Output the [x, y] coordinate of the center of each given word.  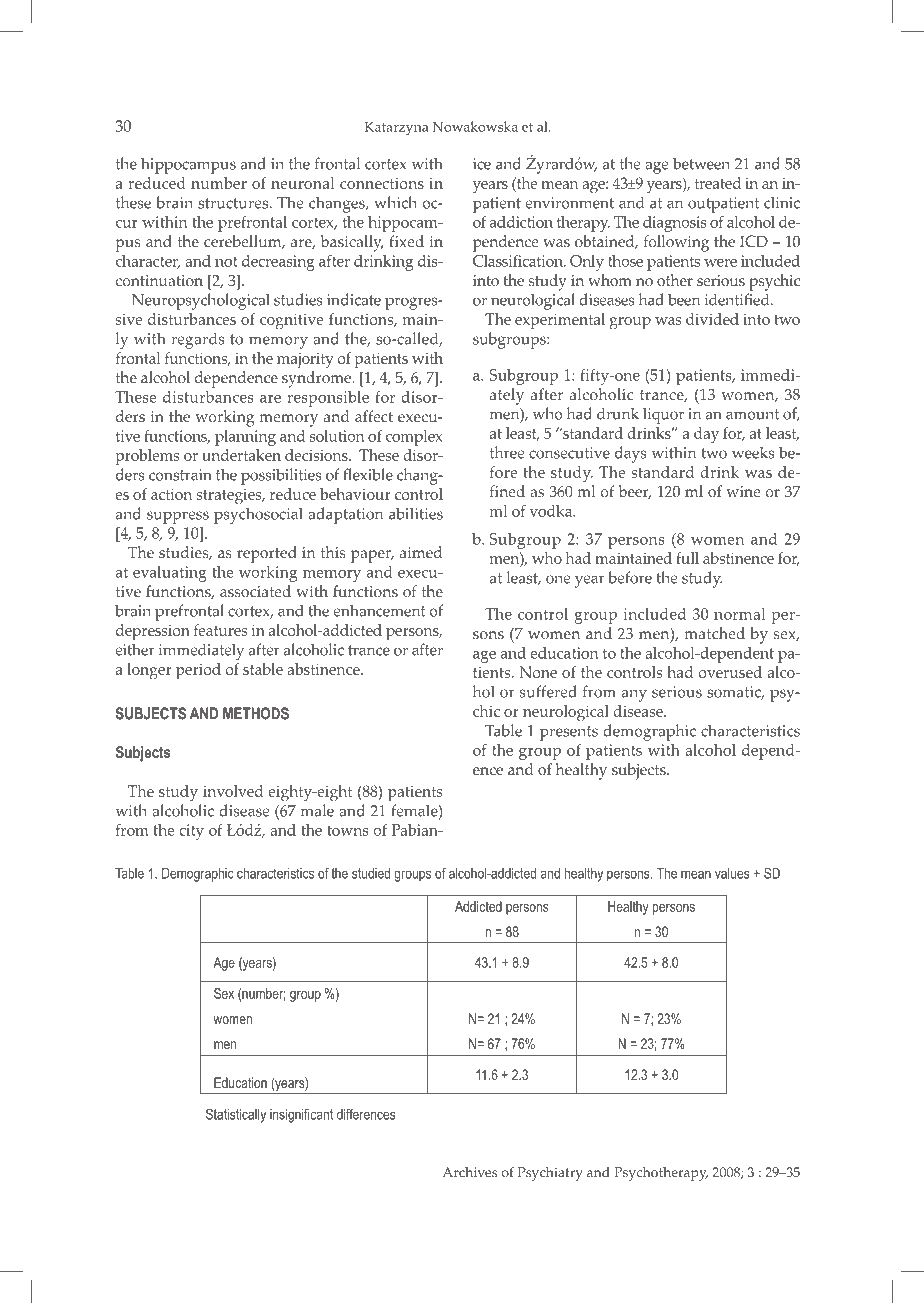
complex [414, 438]
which [395, 202]
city [191, 832]
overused [730, 672]
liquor [663, 415]
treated [718, 183]
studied [371, 873]
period [198, 671]
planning [245, 438]
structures [233, 203]
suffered [548, 691]
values [732, 873]
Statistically [236, 1115]
